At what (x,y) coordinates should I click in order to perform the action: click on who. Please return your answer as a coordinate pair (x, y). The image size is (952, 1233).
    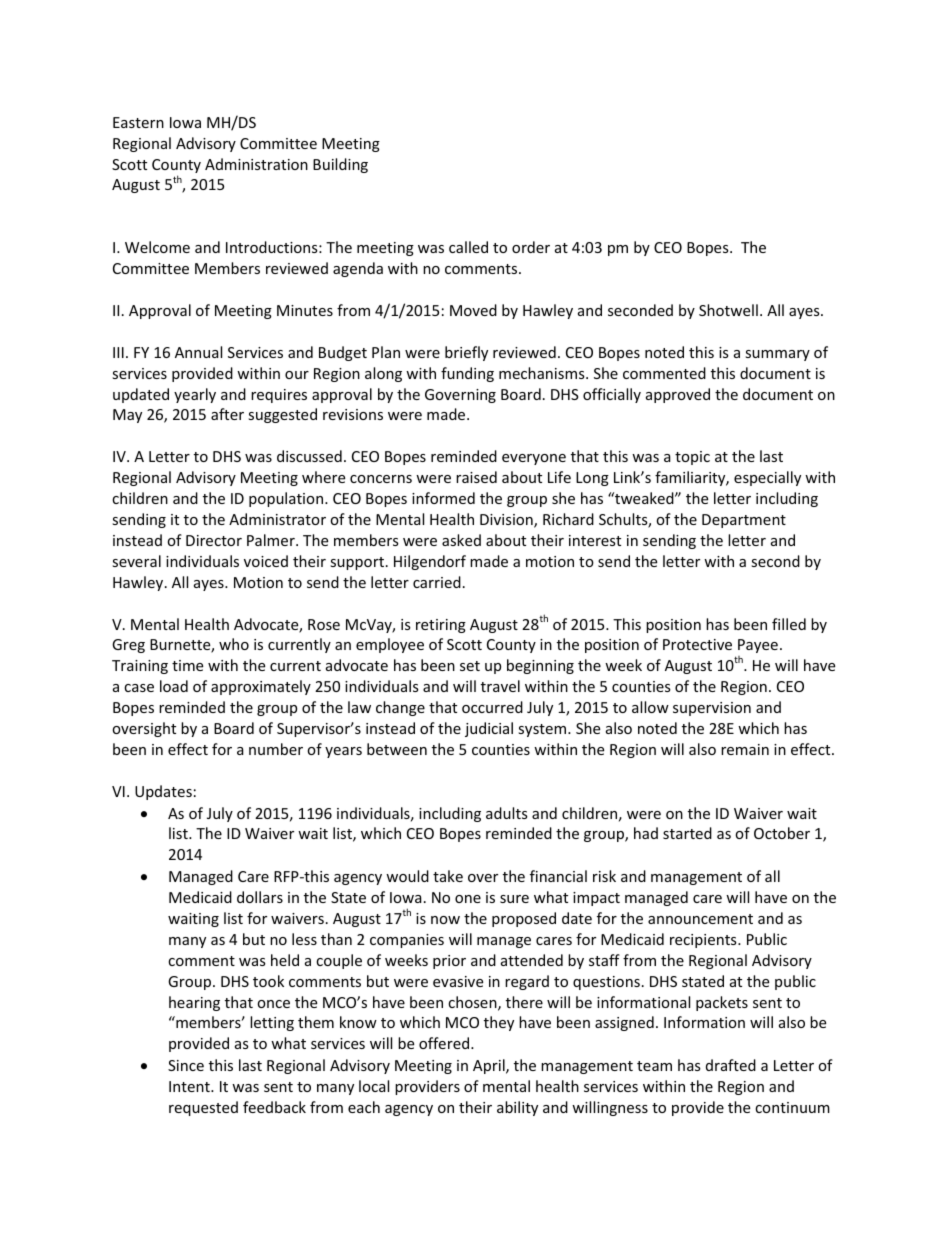
    Looking at the image, I should click on (234, 644).
